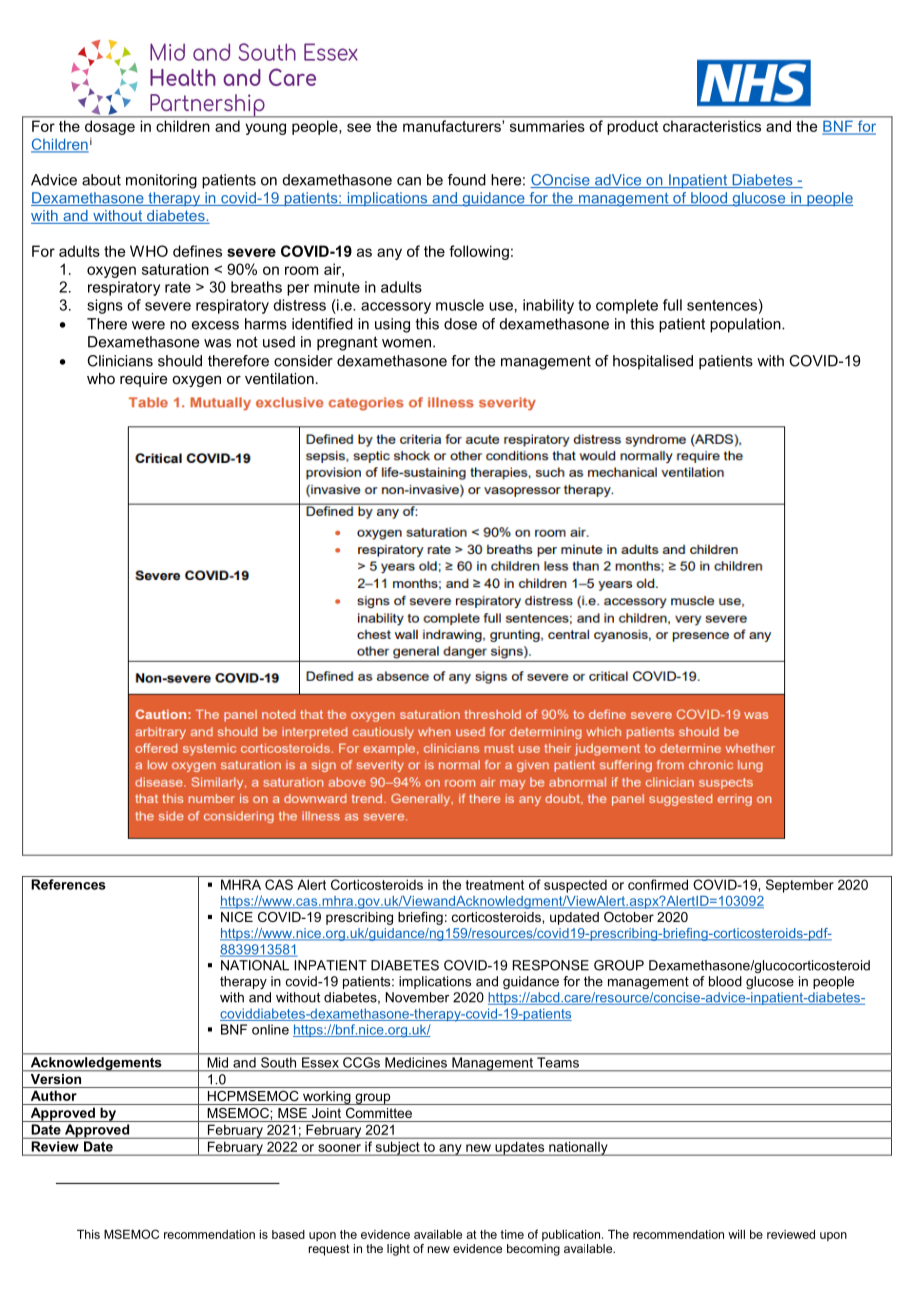 Image resolution: width=924 pixels, height=1308 pixels. What do you see at coordinates (712, 126) in the screenshot?
I see `characteristics` at bounding box center [712, 126].
